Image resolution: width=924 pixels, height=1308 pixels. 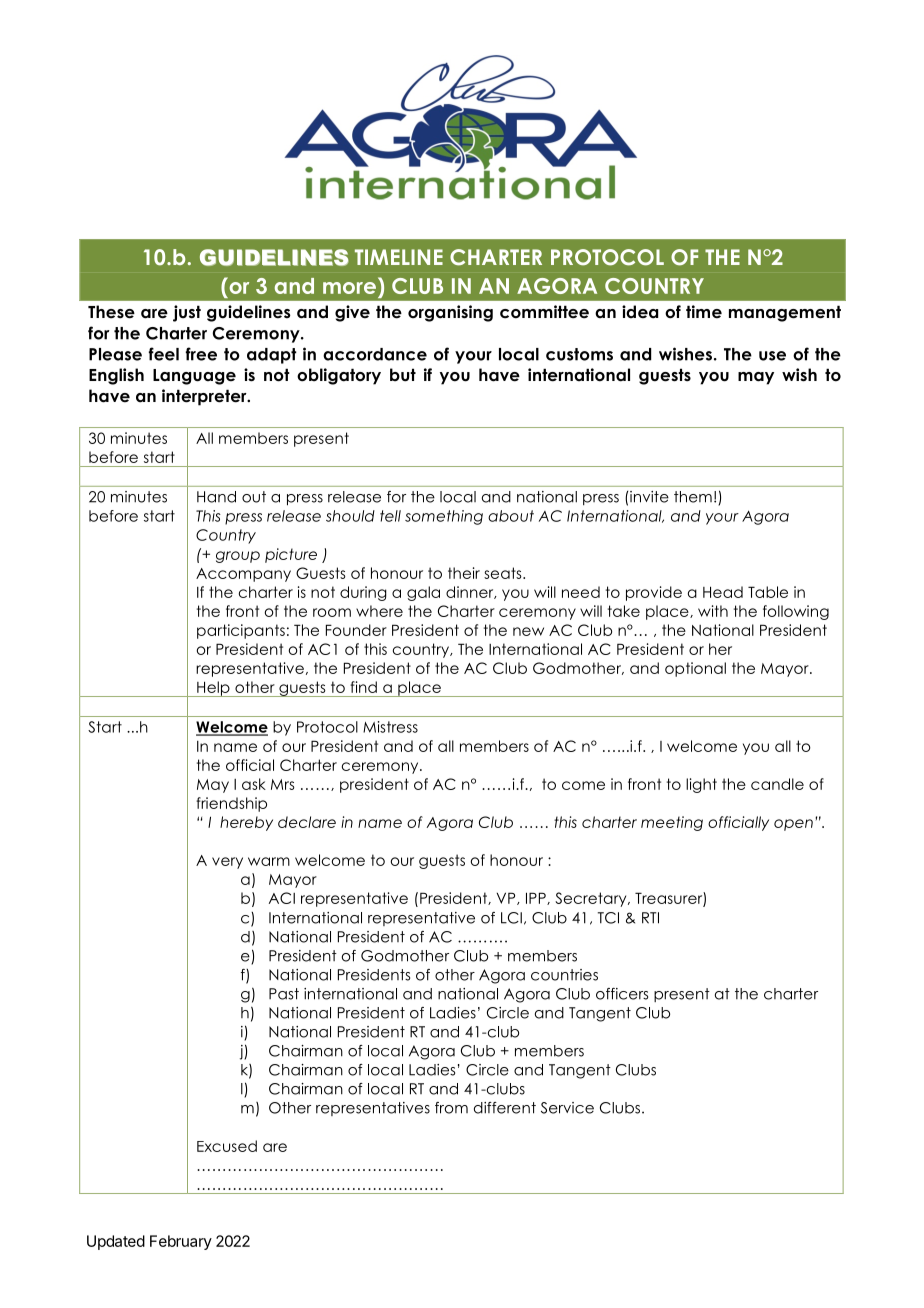 What do you see at coordinates (672, 823) in the screenshot?
I see `meeting` at bounding box center [672, 823].
